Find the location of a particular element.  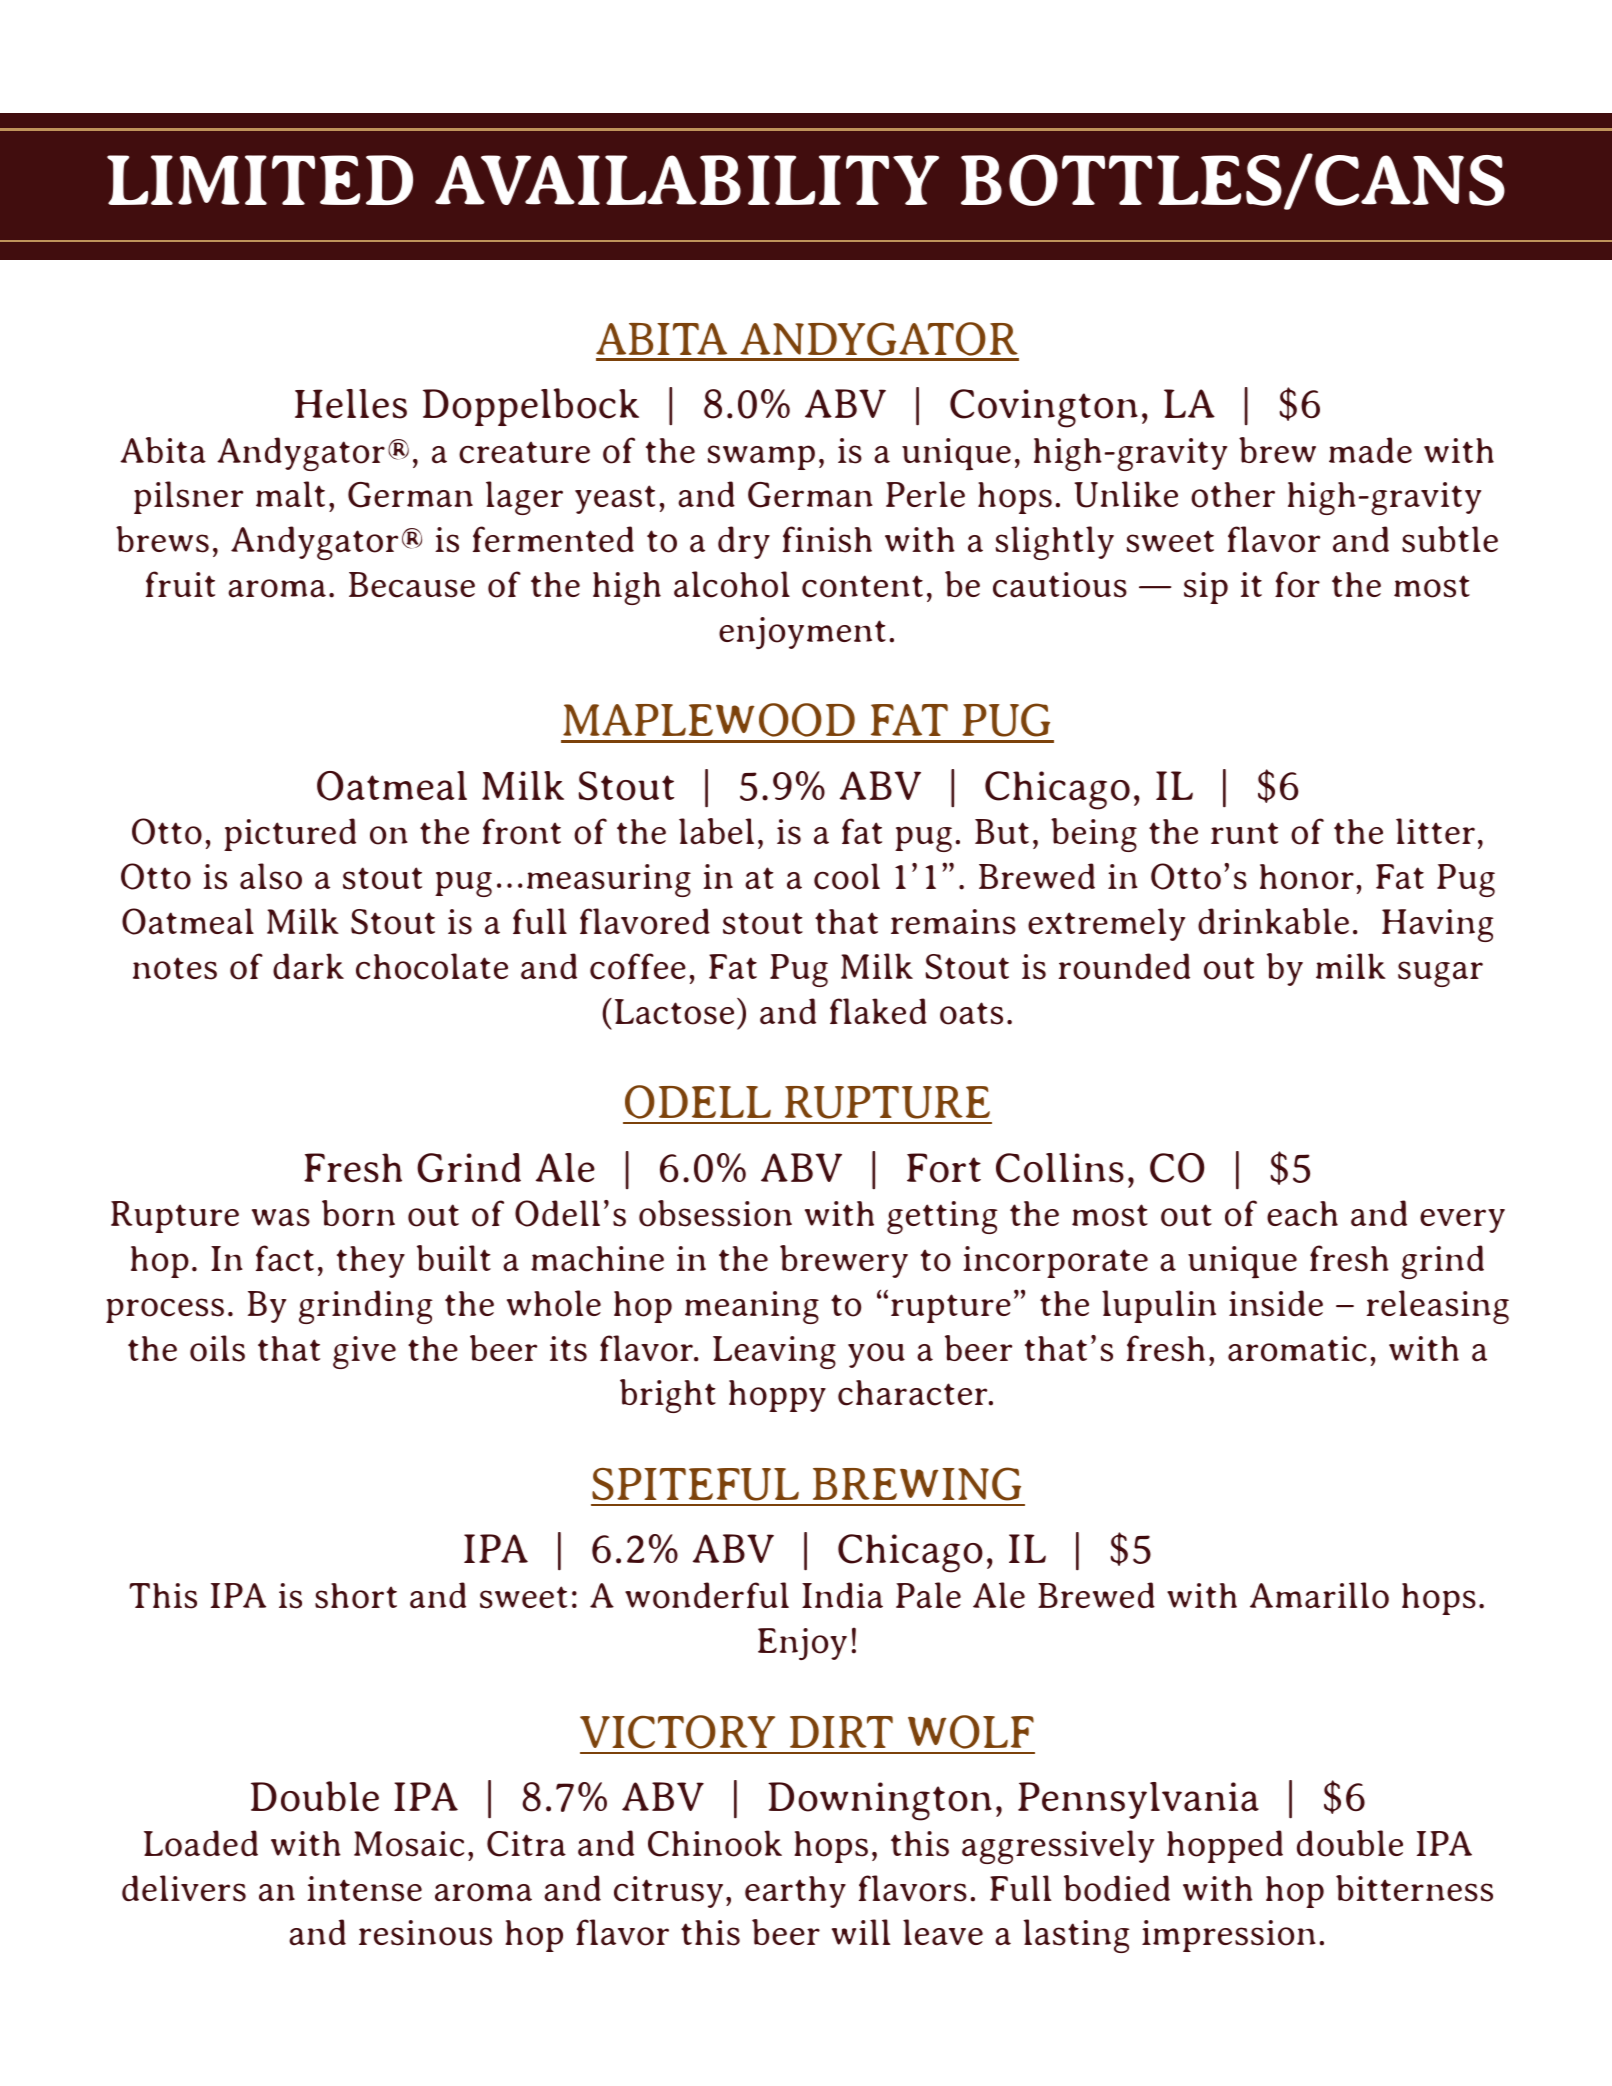

inside is located at coordinates (1276, 1303).
